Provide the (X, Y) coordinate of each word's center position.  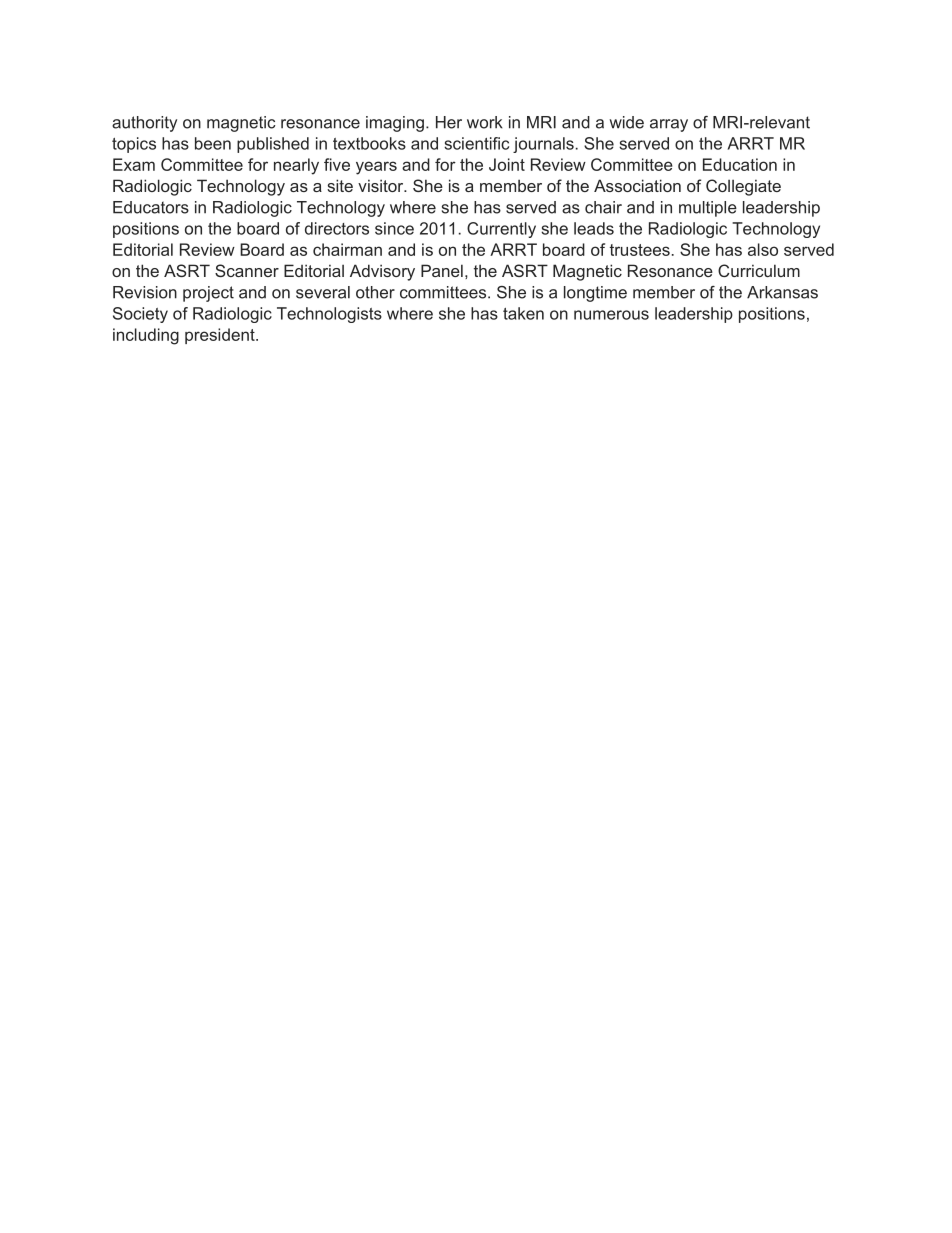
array (669, 125)
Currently (501, 230)
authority (144, 124)
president (221, 336)
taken (523, 313)
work (485, 122)
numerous (611, 315)
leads (594, 228)
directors (337, 228)
